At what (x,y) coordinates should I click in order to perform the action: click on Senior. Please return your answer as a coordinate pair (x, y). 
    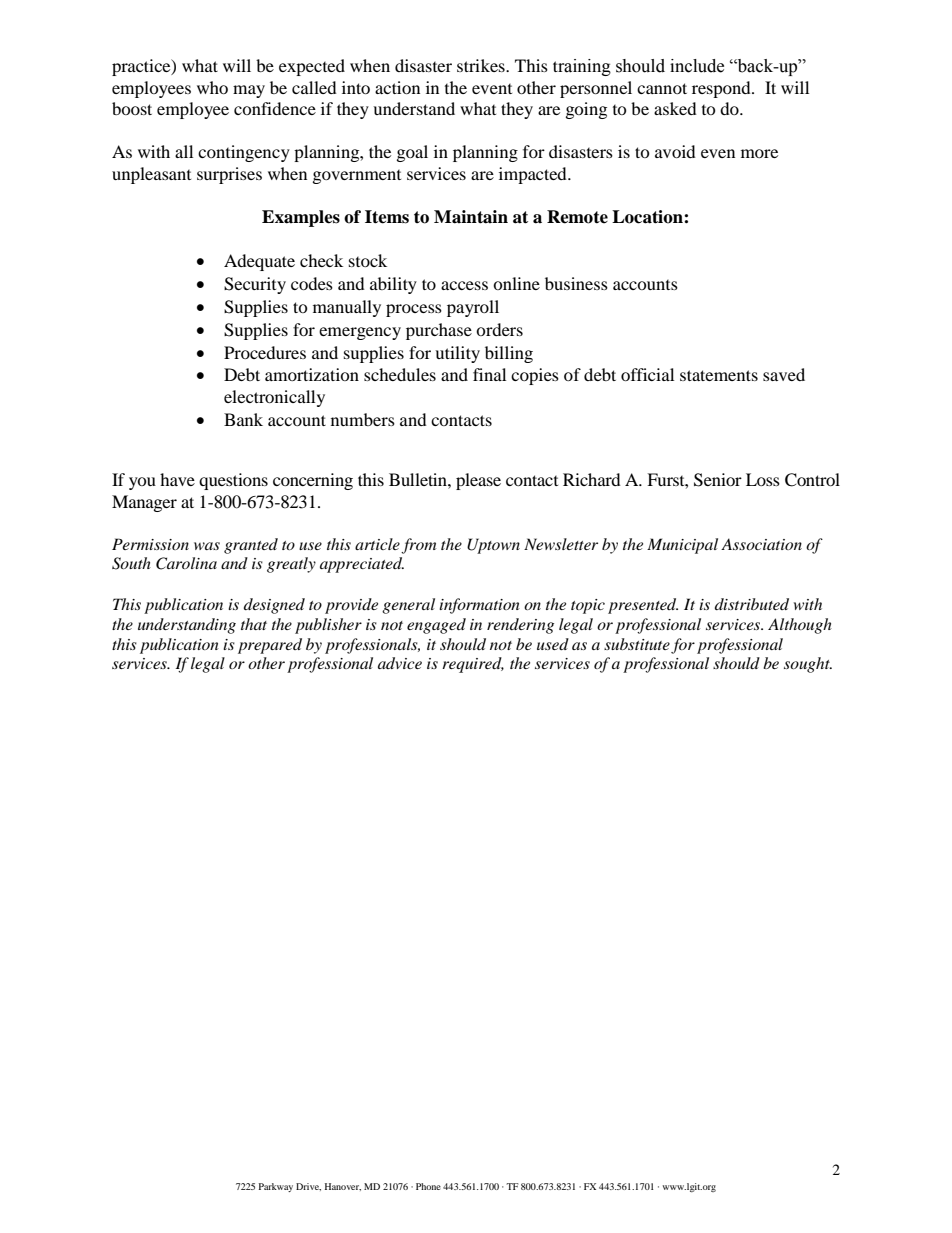
    Looking at the image, I should click on (718, 480).
